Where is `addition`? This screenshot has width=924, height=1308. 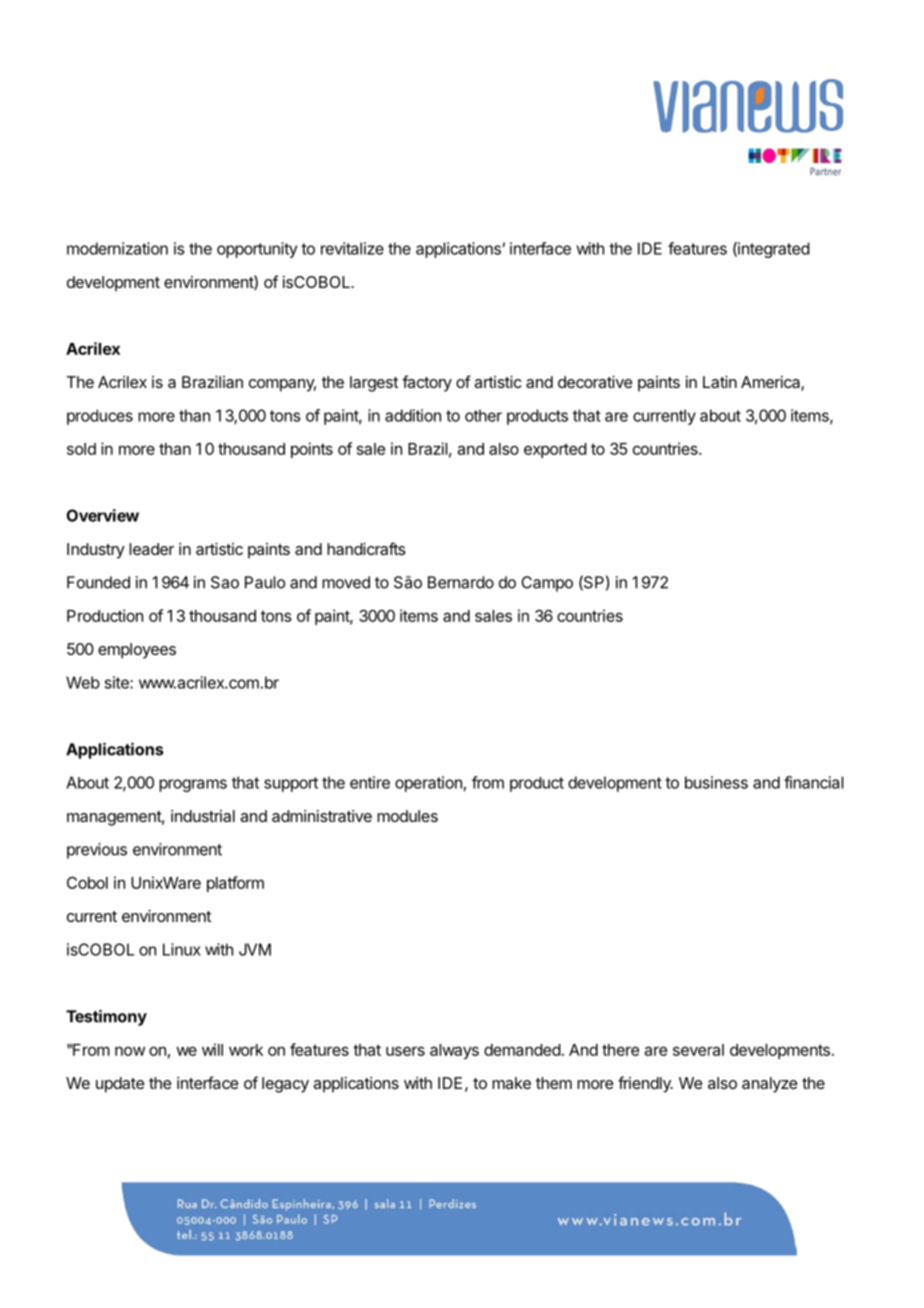
addition is located at coordinates (413, 415).
